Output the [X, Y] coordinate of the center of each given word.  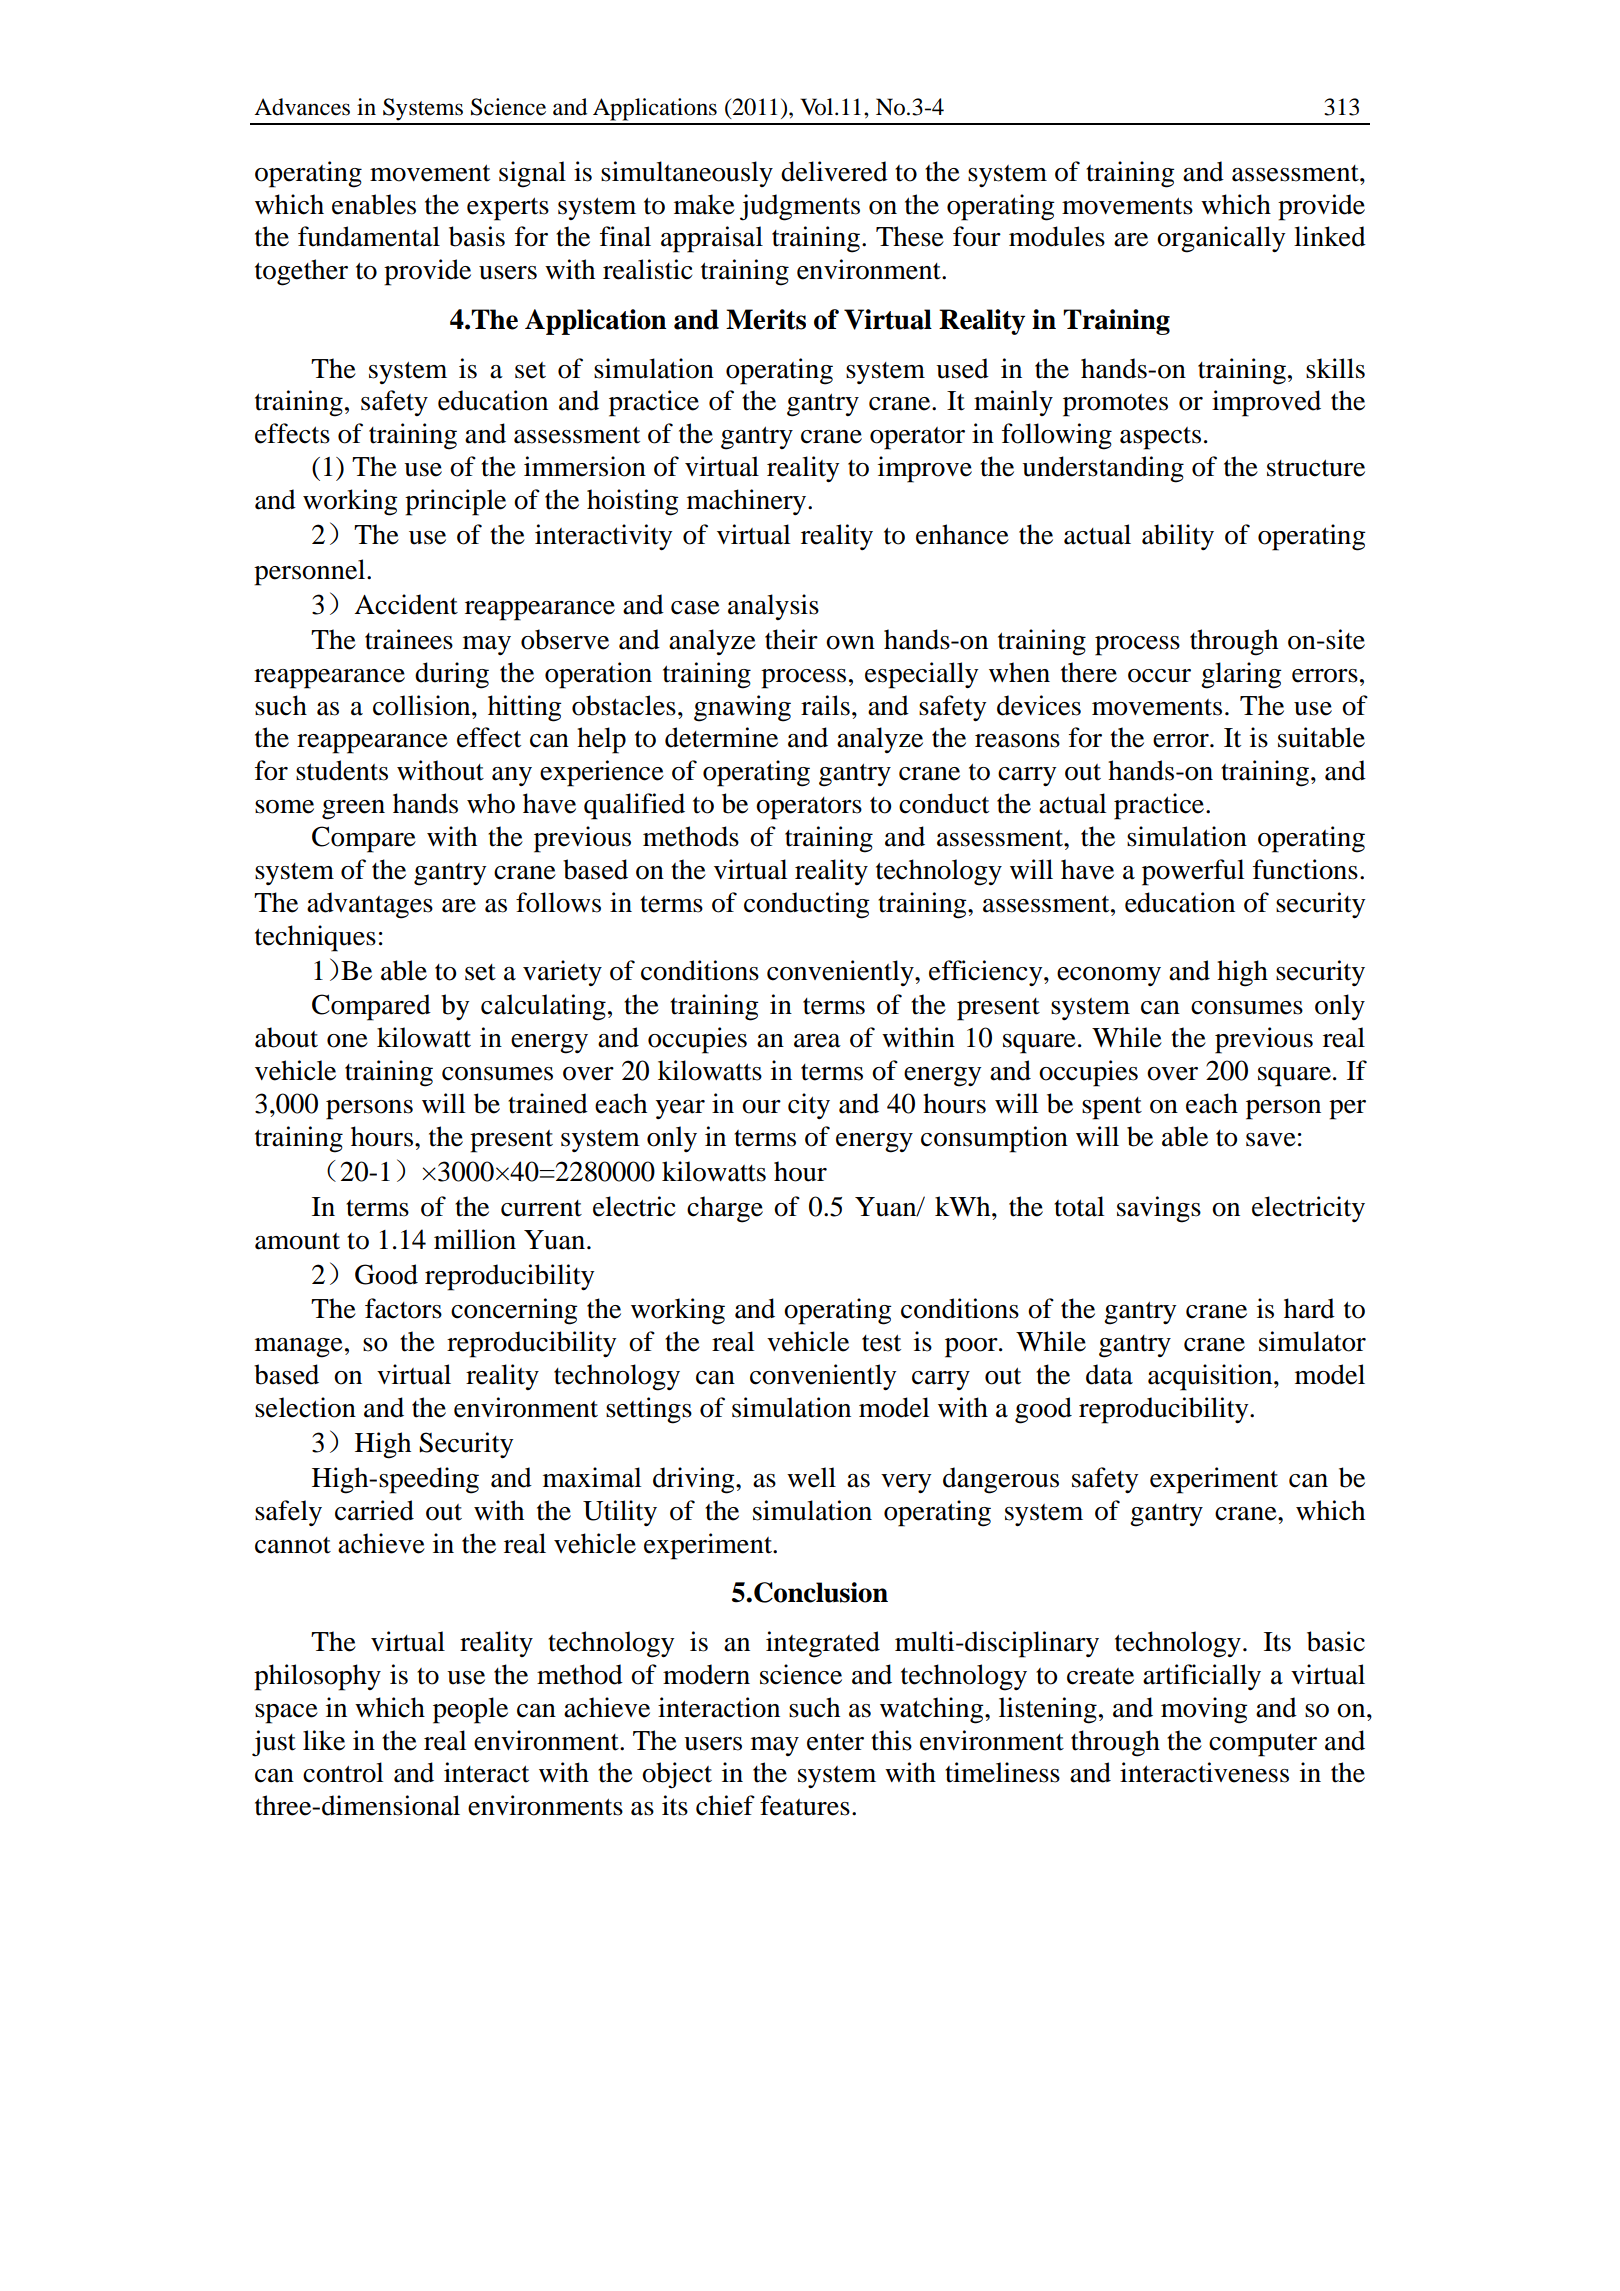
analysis [773, 607]
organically [1221, 239]
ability [1178, 537]
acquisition [1211, 1377]
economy [1109, 976]
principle [455, 502]
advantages [370, 905]
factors [403, 1308]
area [817, 1041]
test [881, 1343]
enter [835, 1742]
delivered [834, 171]
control [343, 1772]
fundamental [369, 236]
